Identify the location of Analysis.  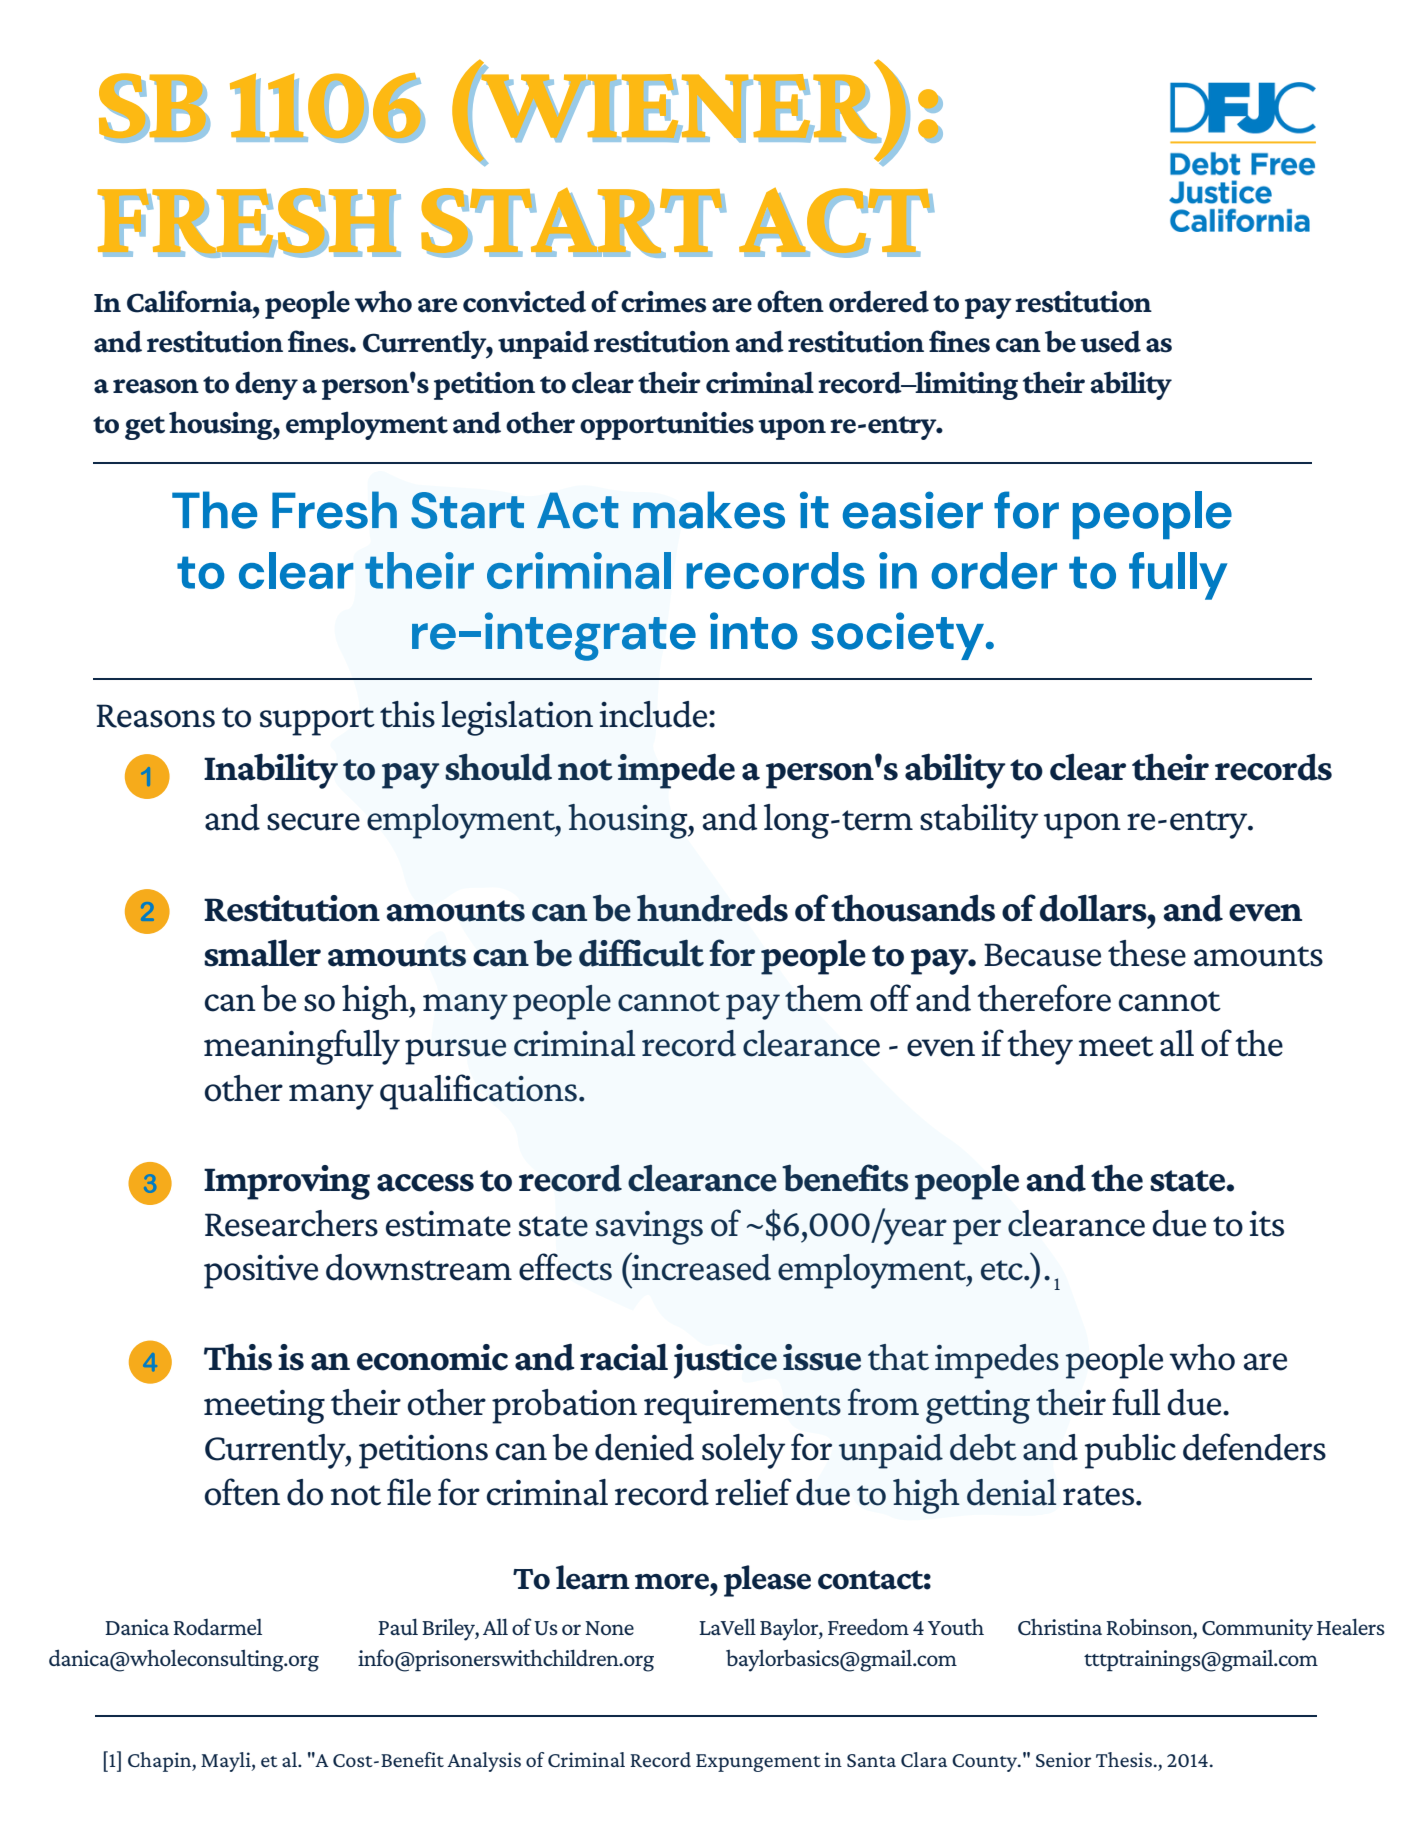
(484, 1762).
